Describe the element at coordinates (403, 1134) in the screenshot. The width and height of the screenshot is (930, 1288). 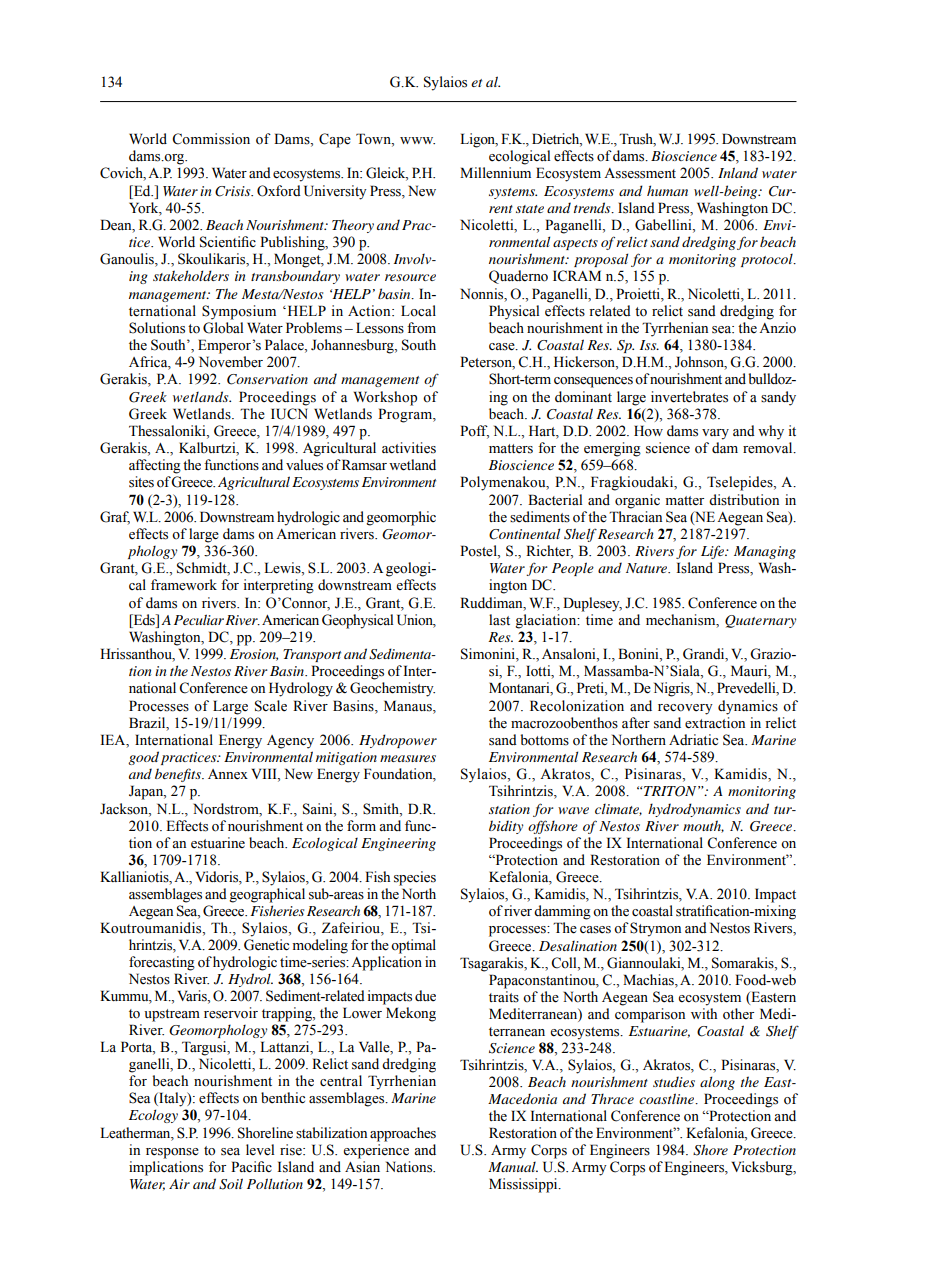
I see `approaches` at that location.
